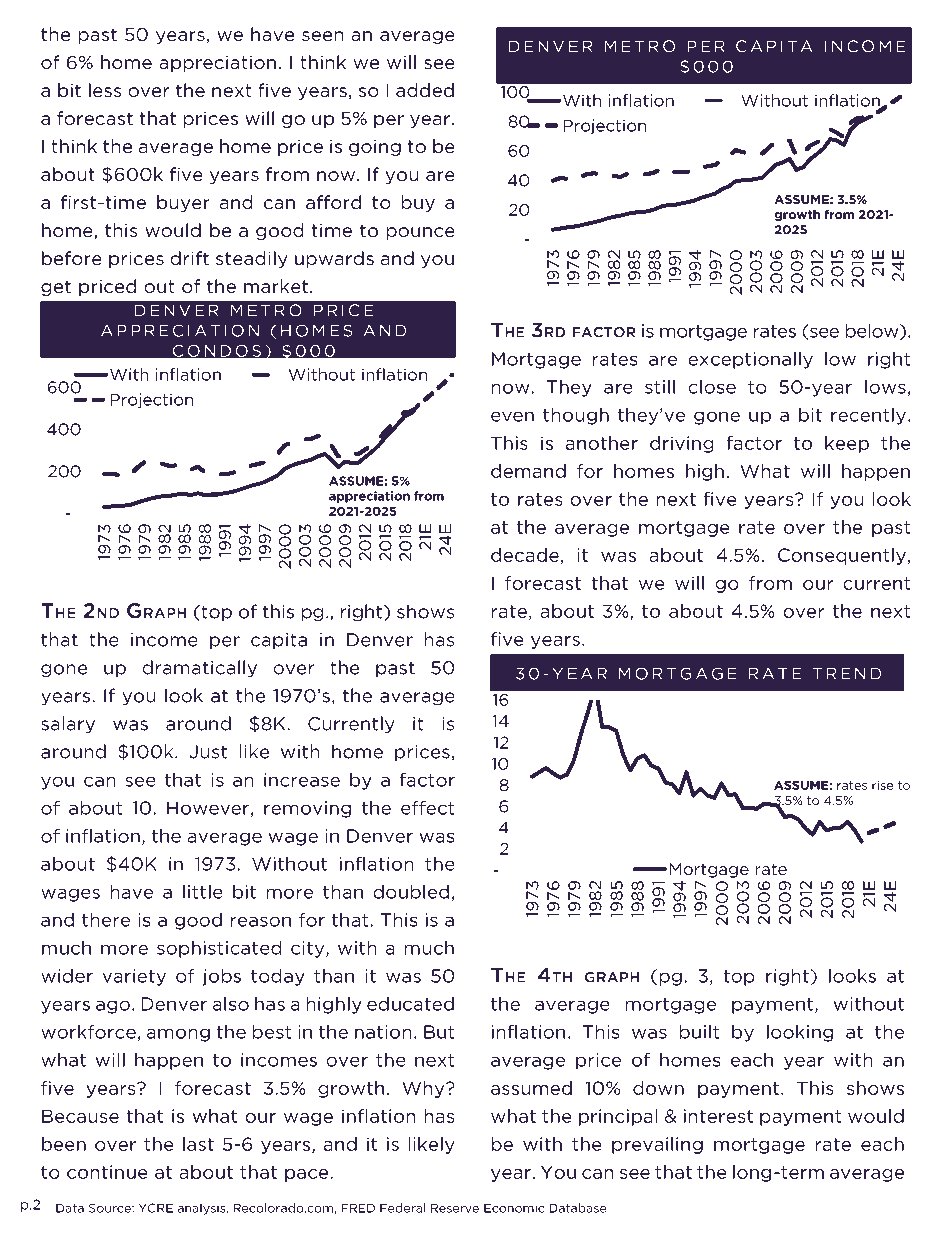 Image resolution: width=952 pixels, height=1233 pixels. What do you see at coordinates (424, 1089) in the page?
I see `Why` at bounding box center [424, 1089].
